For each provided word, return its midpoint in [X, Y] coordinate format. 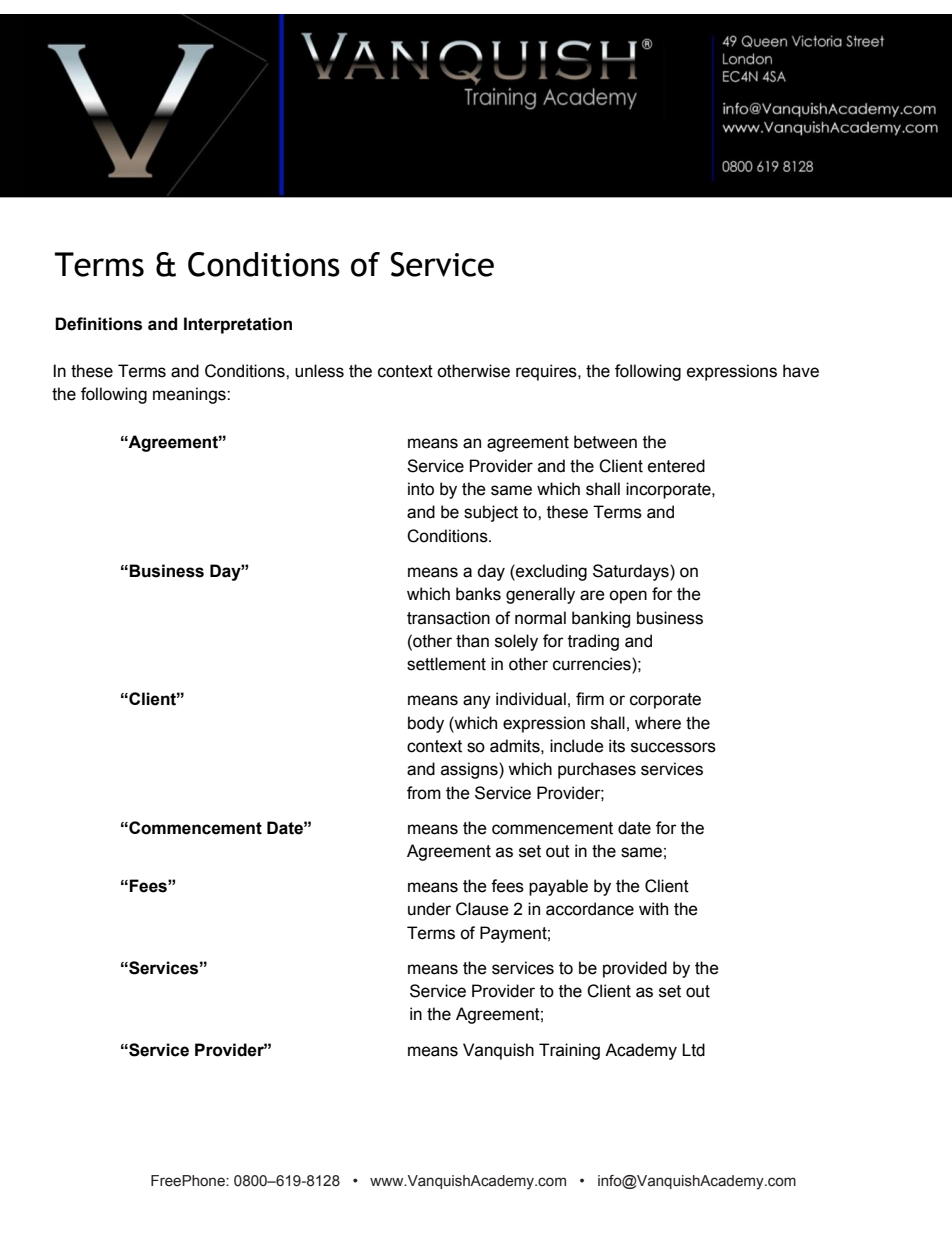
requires [547, 372]
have [801, 371]
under [429, 909]
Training [569, 1051]
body [426, 724]
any [477, 702]
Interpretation [238, 325]
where [658, 723]
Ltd [693, 1050]
